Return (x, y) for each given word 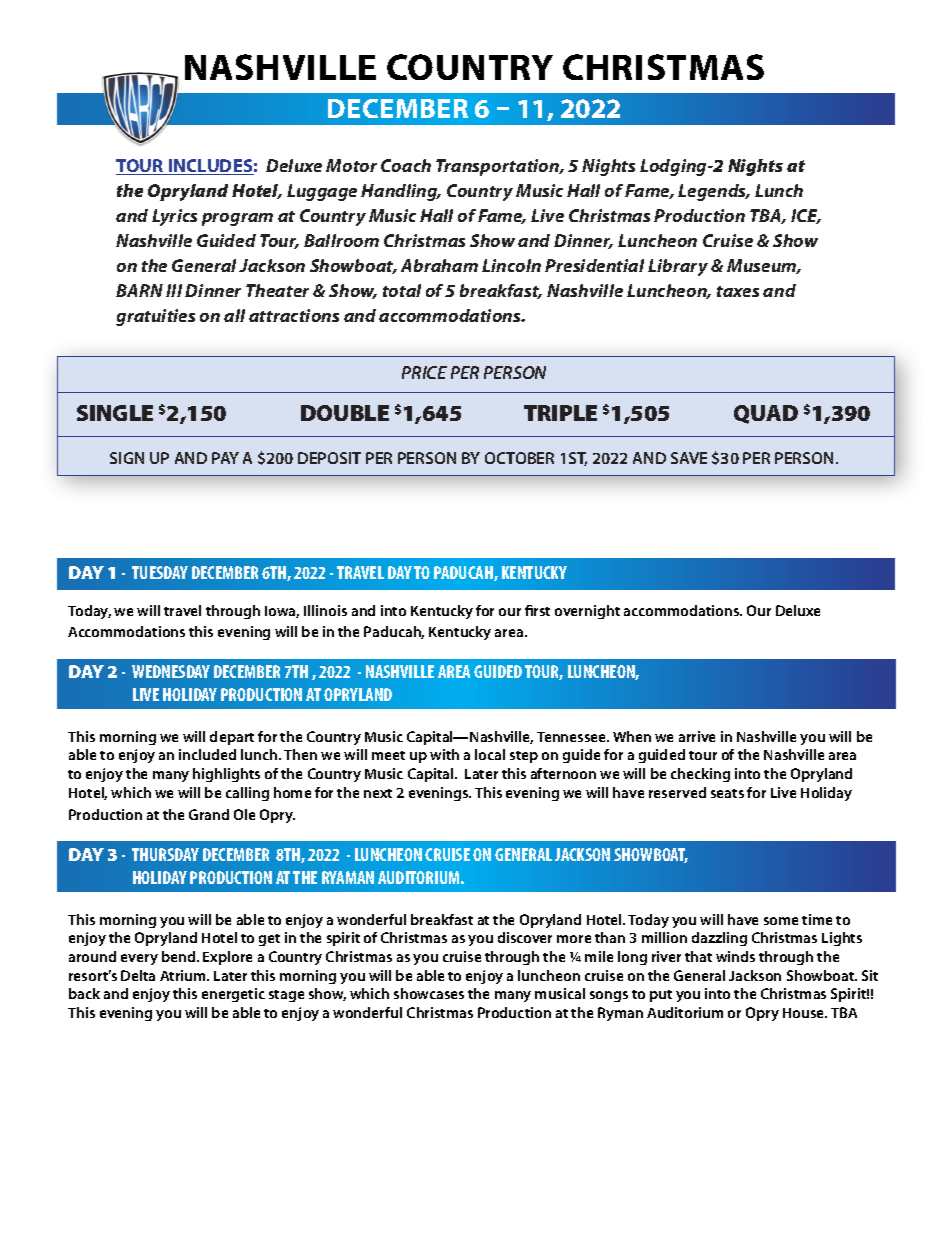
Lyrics (174, 217)
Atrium (184, 975)
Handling (400, 192)
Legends (713, 192)
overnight (587, 612)
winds (735, 956)
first (537, 610)
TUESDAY (160, 572)
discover (525, 937)
